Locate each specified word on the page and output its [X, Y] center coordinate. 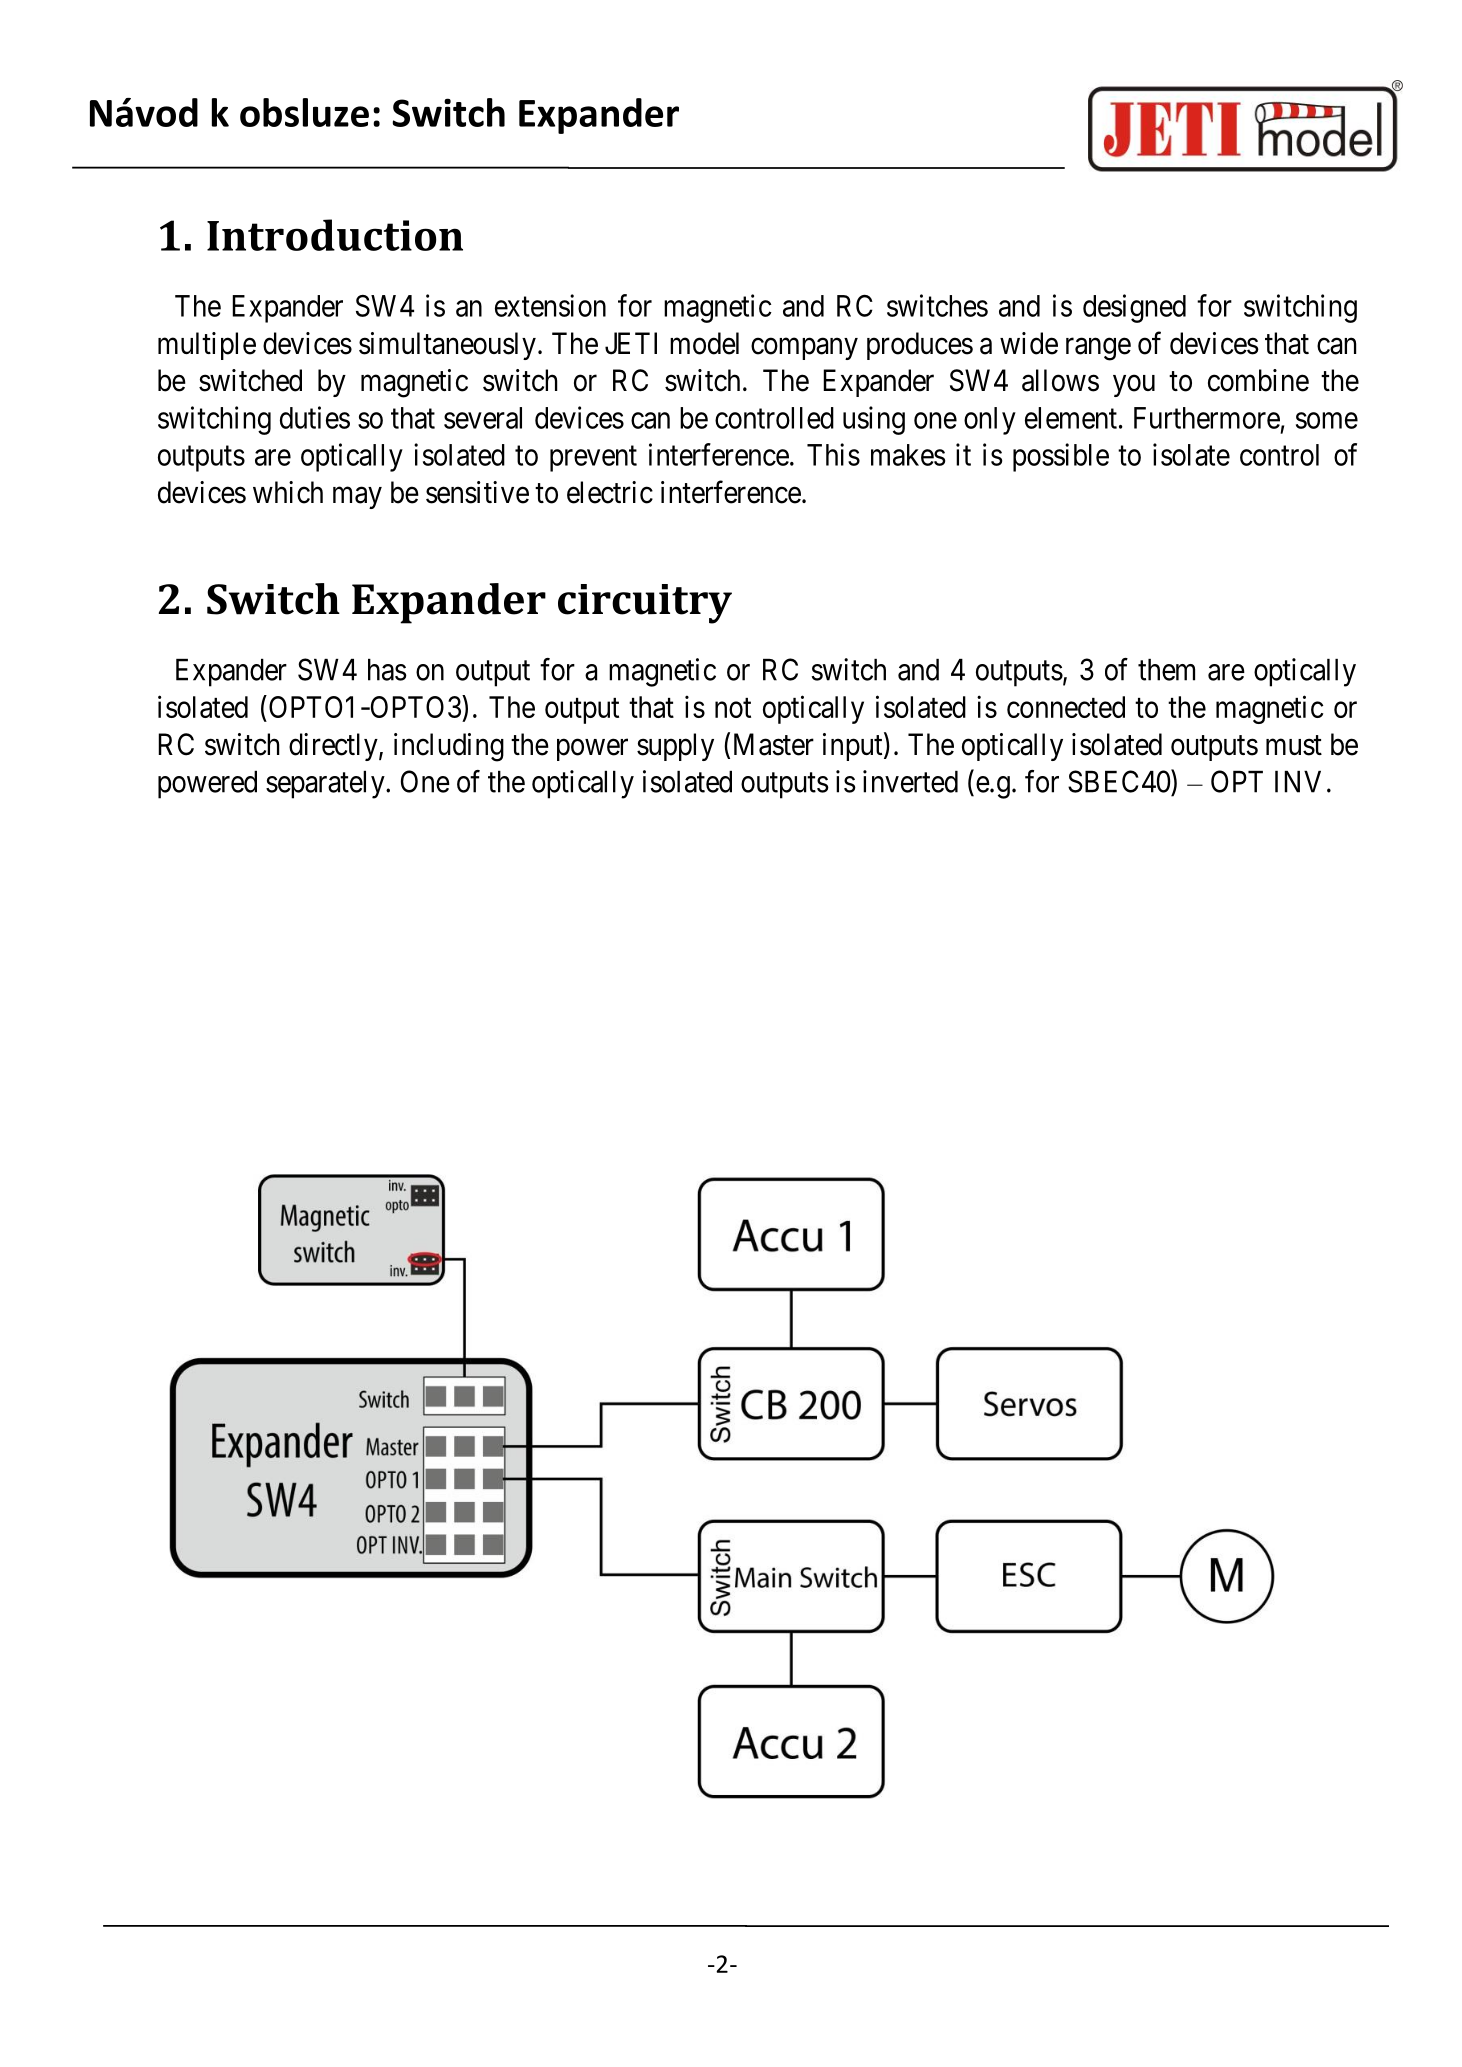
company [804, 349]
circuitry [645, 604]
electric [610, 492]
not [733, 708]
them [1166, 670]
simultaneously [447, 346]
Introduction [335, 235]
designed [1134, 308]
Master [774, 744]
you [1134, 386]
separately [326, 785]
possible [1061, 457]
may [357, 498]
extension [550, 305]
